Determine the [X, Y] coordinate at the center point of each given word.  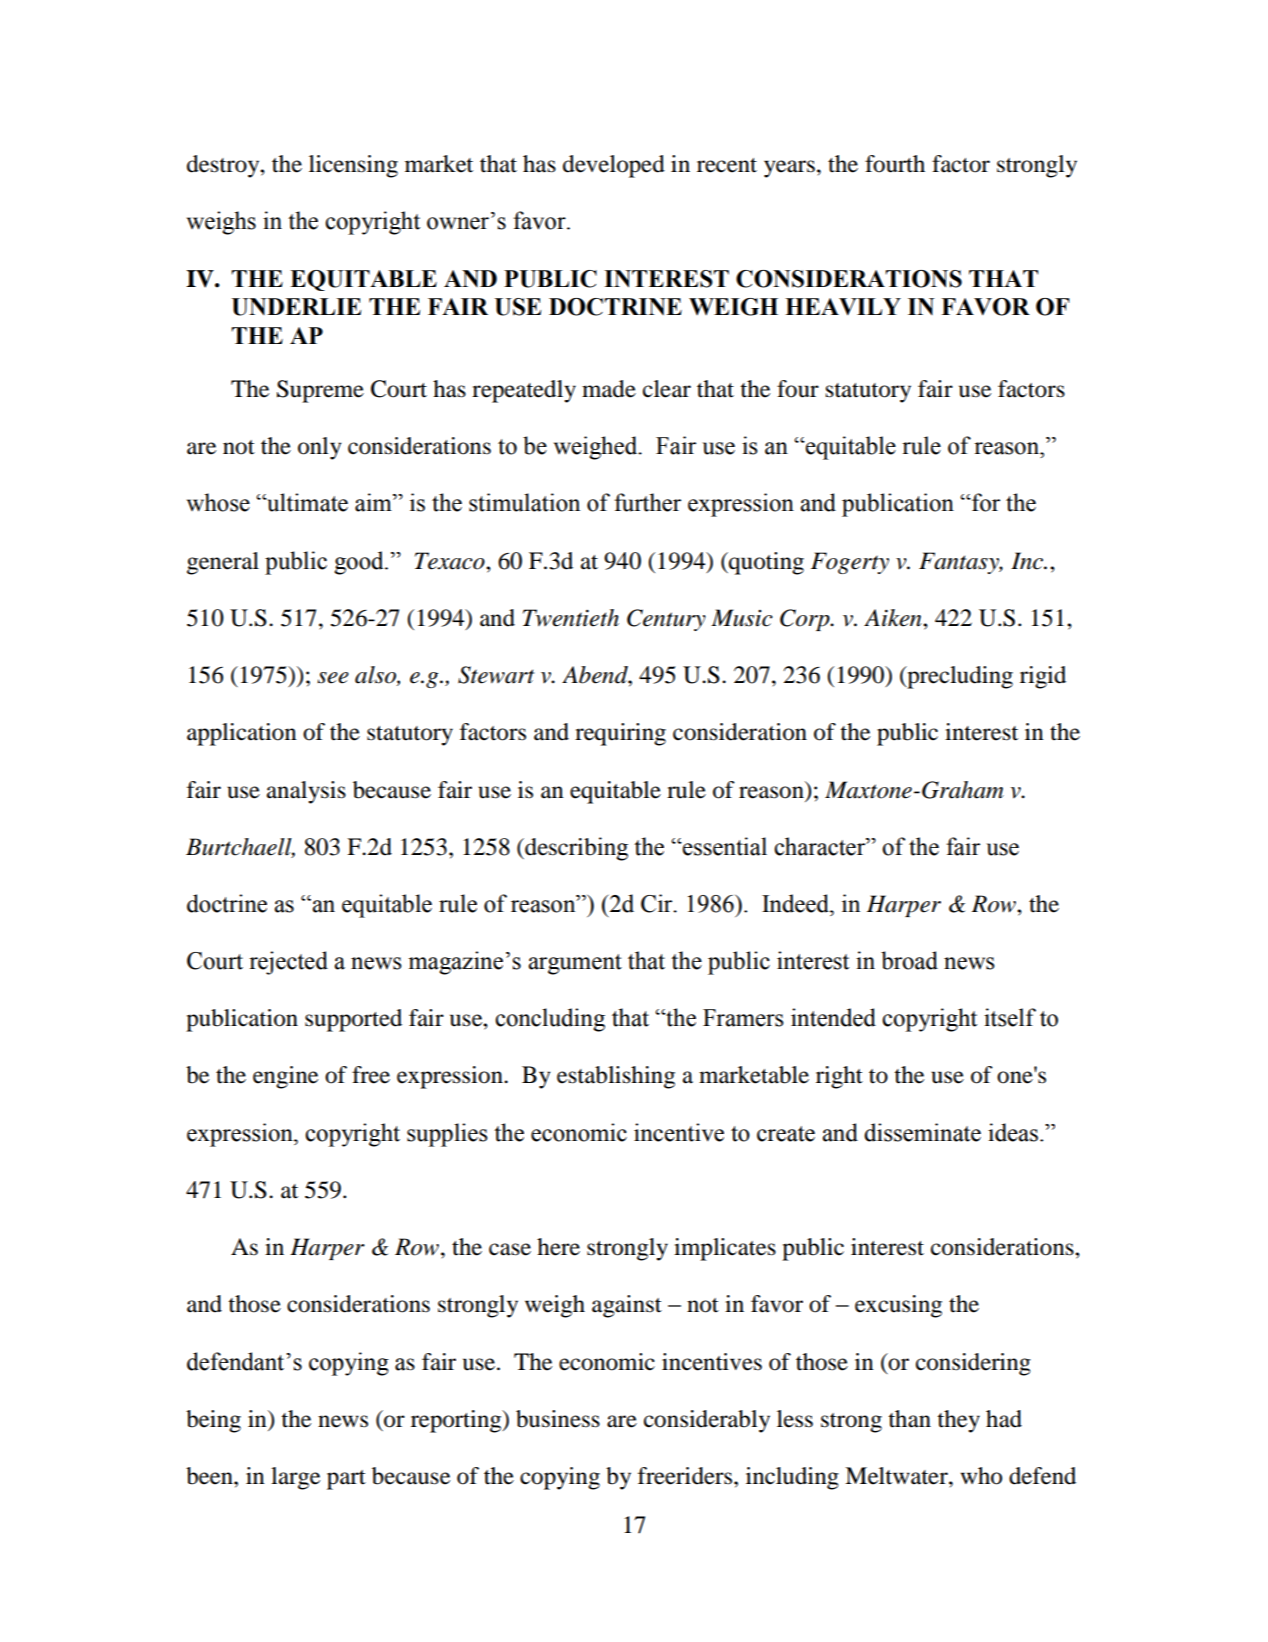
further [647, 502]
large [295, 1478]
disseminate [922, 1132]
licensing [353, 166]
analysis [306, 792]
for [985, 502]
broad [909, 960]
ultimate [306, 502]
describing [575, 849]
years [789, 169]
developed [614, 166]
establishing [616, 1077]
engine [285, 1077]
